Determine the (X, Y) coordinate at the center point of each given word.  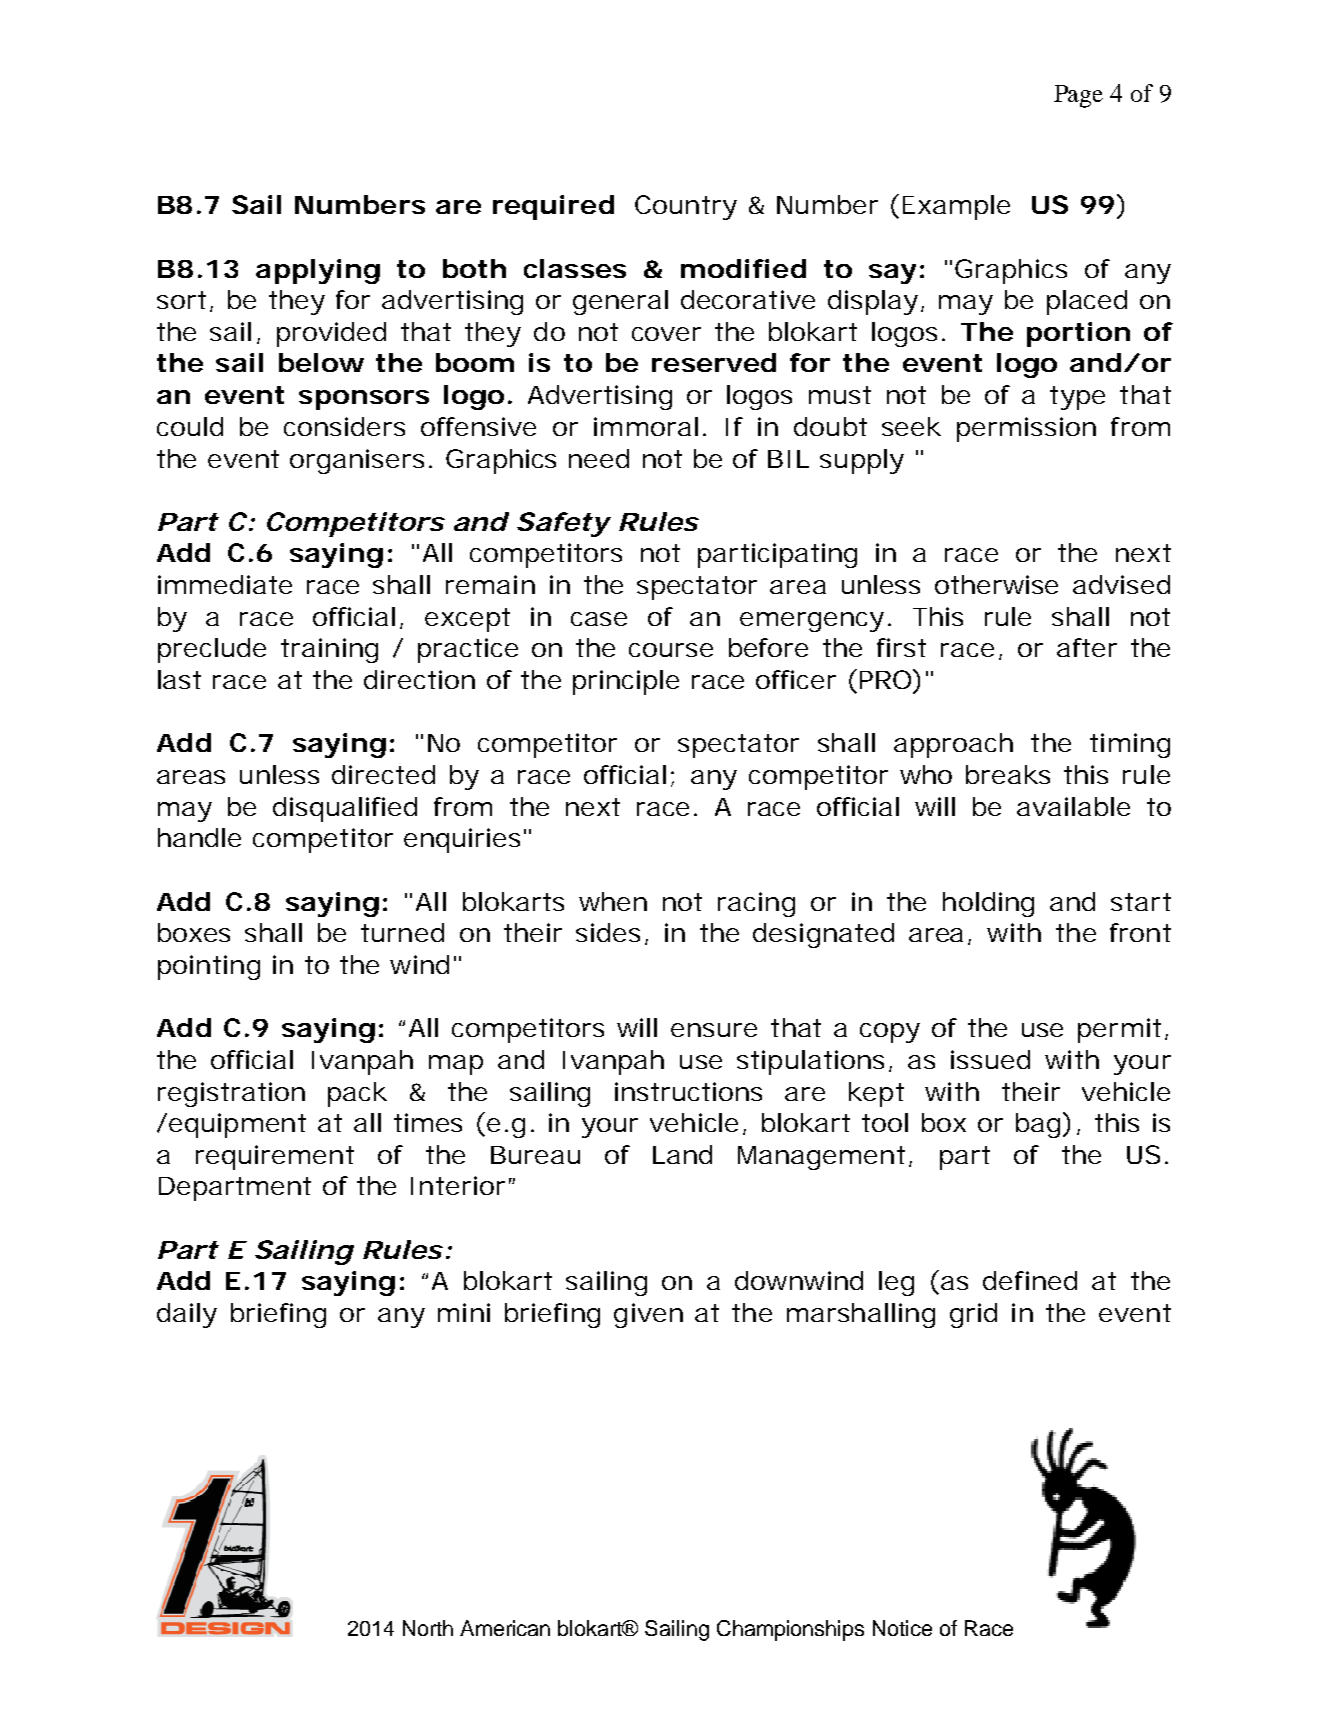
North (428, 1628)
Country (686, 207)
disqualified (345, 809)
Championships (790, 1630)
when (613, 901)
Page (1078, 96)
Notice (902, 1628)
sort (181, 300)
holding (988, 904)
